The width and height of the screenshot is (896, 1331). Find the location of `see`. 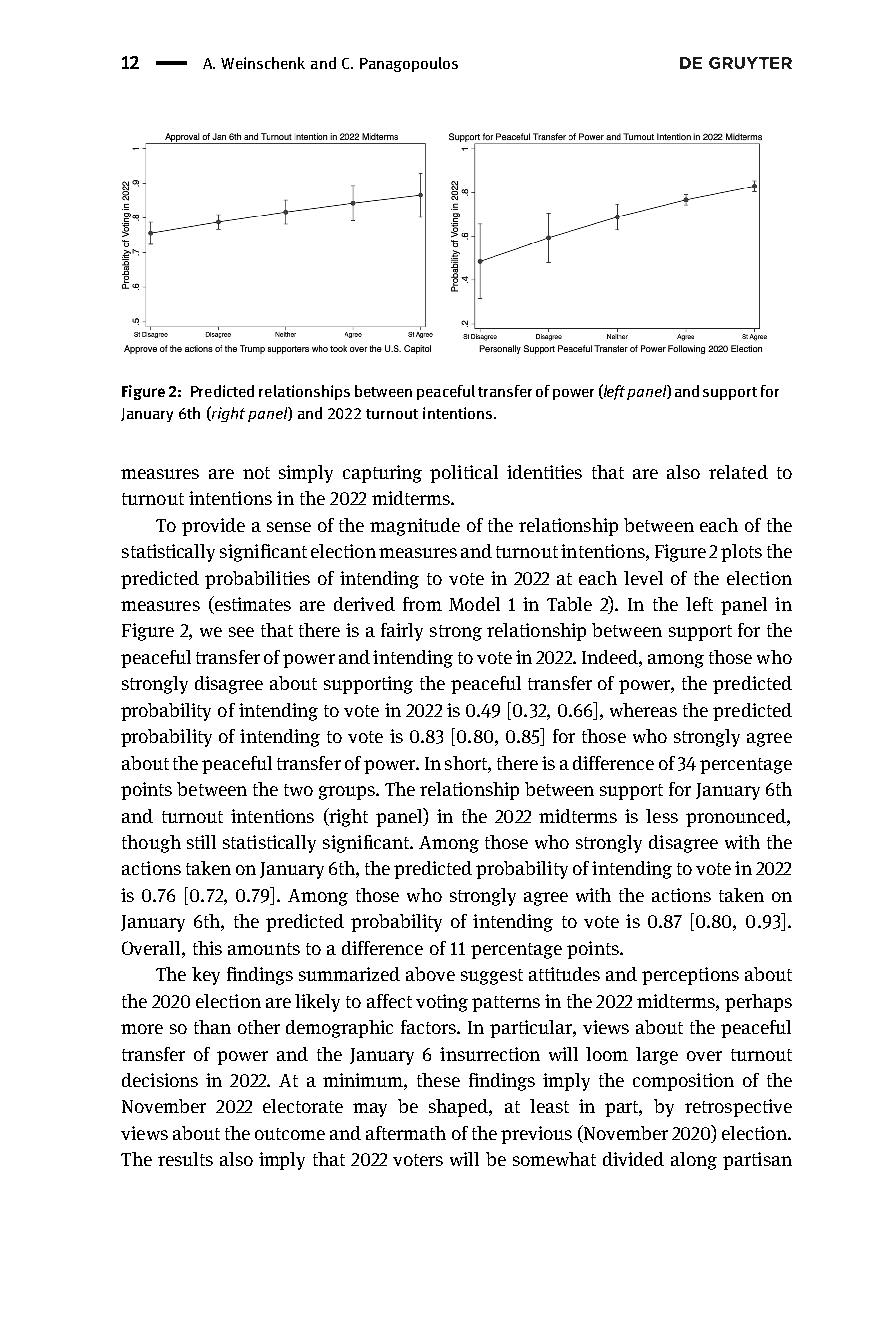

see is located at coordinates (241, 632).
